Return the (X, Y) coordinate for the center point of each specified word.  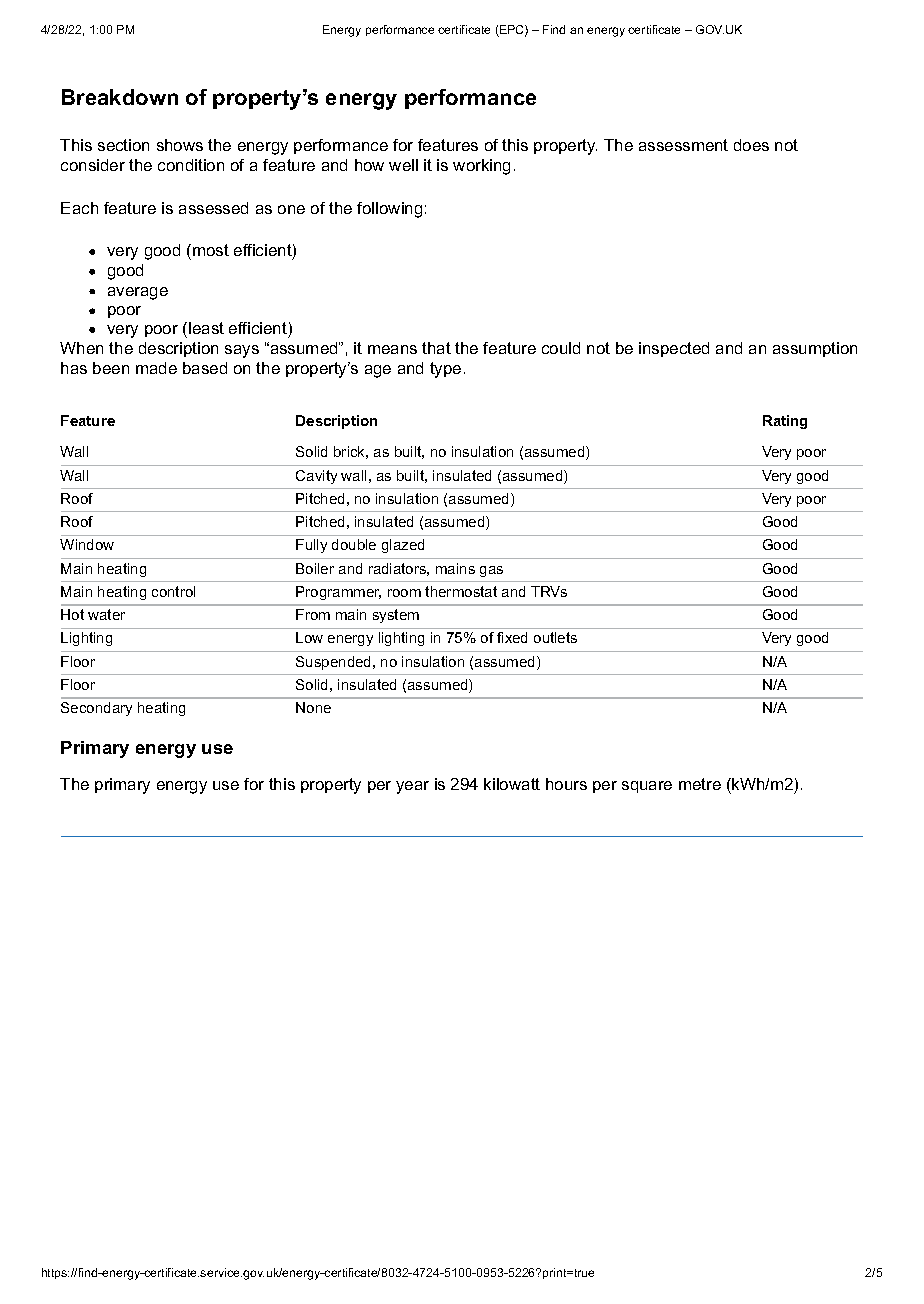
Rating (785, 422)
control (173, 591)
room (404, 593)
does (751, 145)
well (403, 165)
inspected (674, 349)
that (436, 348)
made (156, 368)
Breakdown (120, 97)
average (138, 293)
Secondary (96, 709)
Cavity (316, 477)
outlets (555, 637)
